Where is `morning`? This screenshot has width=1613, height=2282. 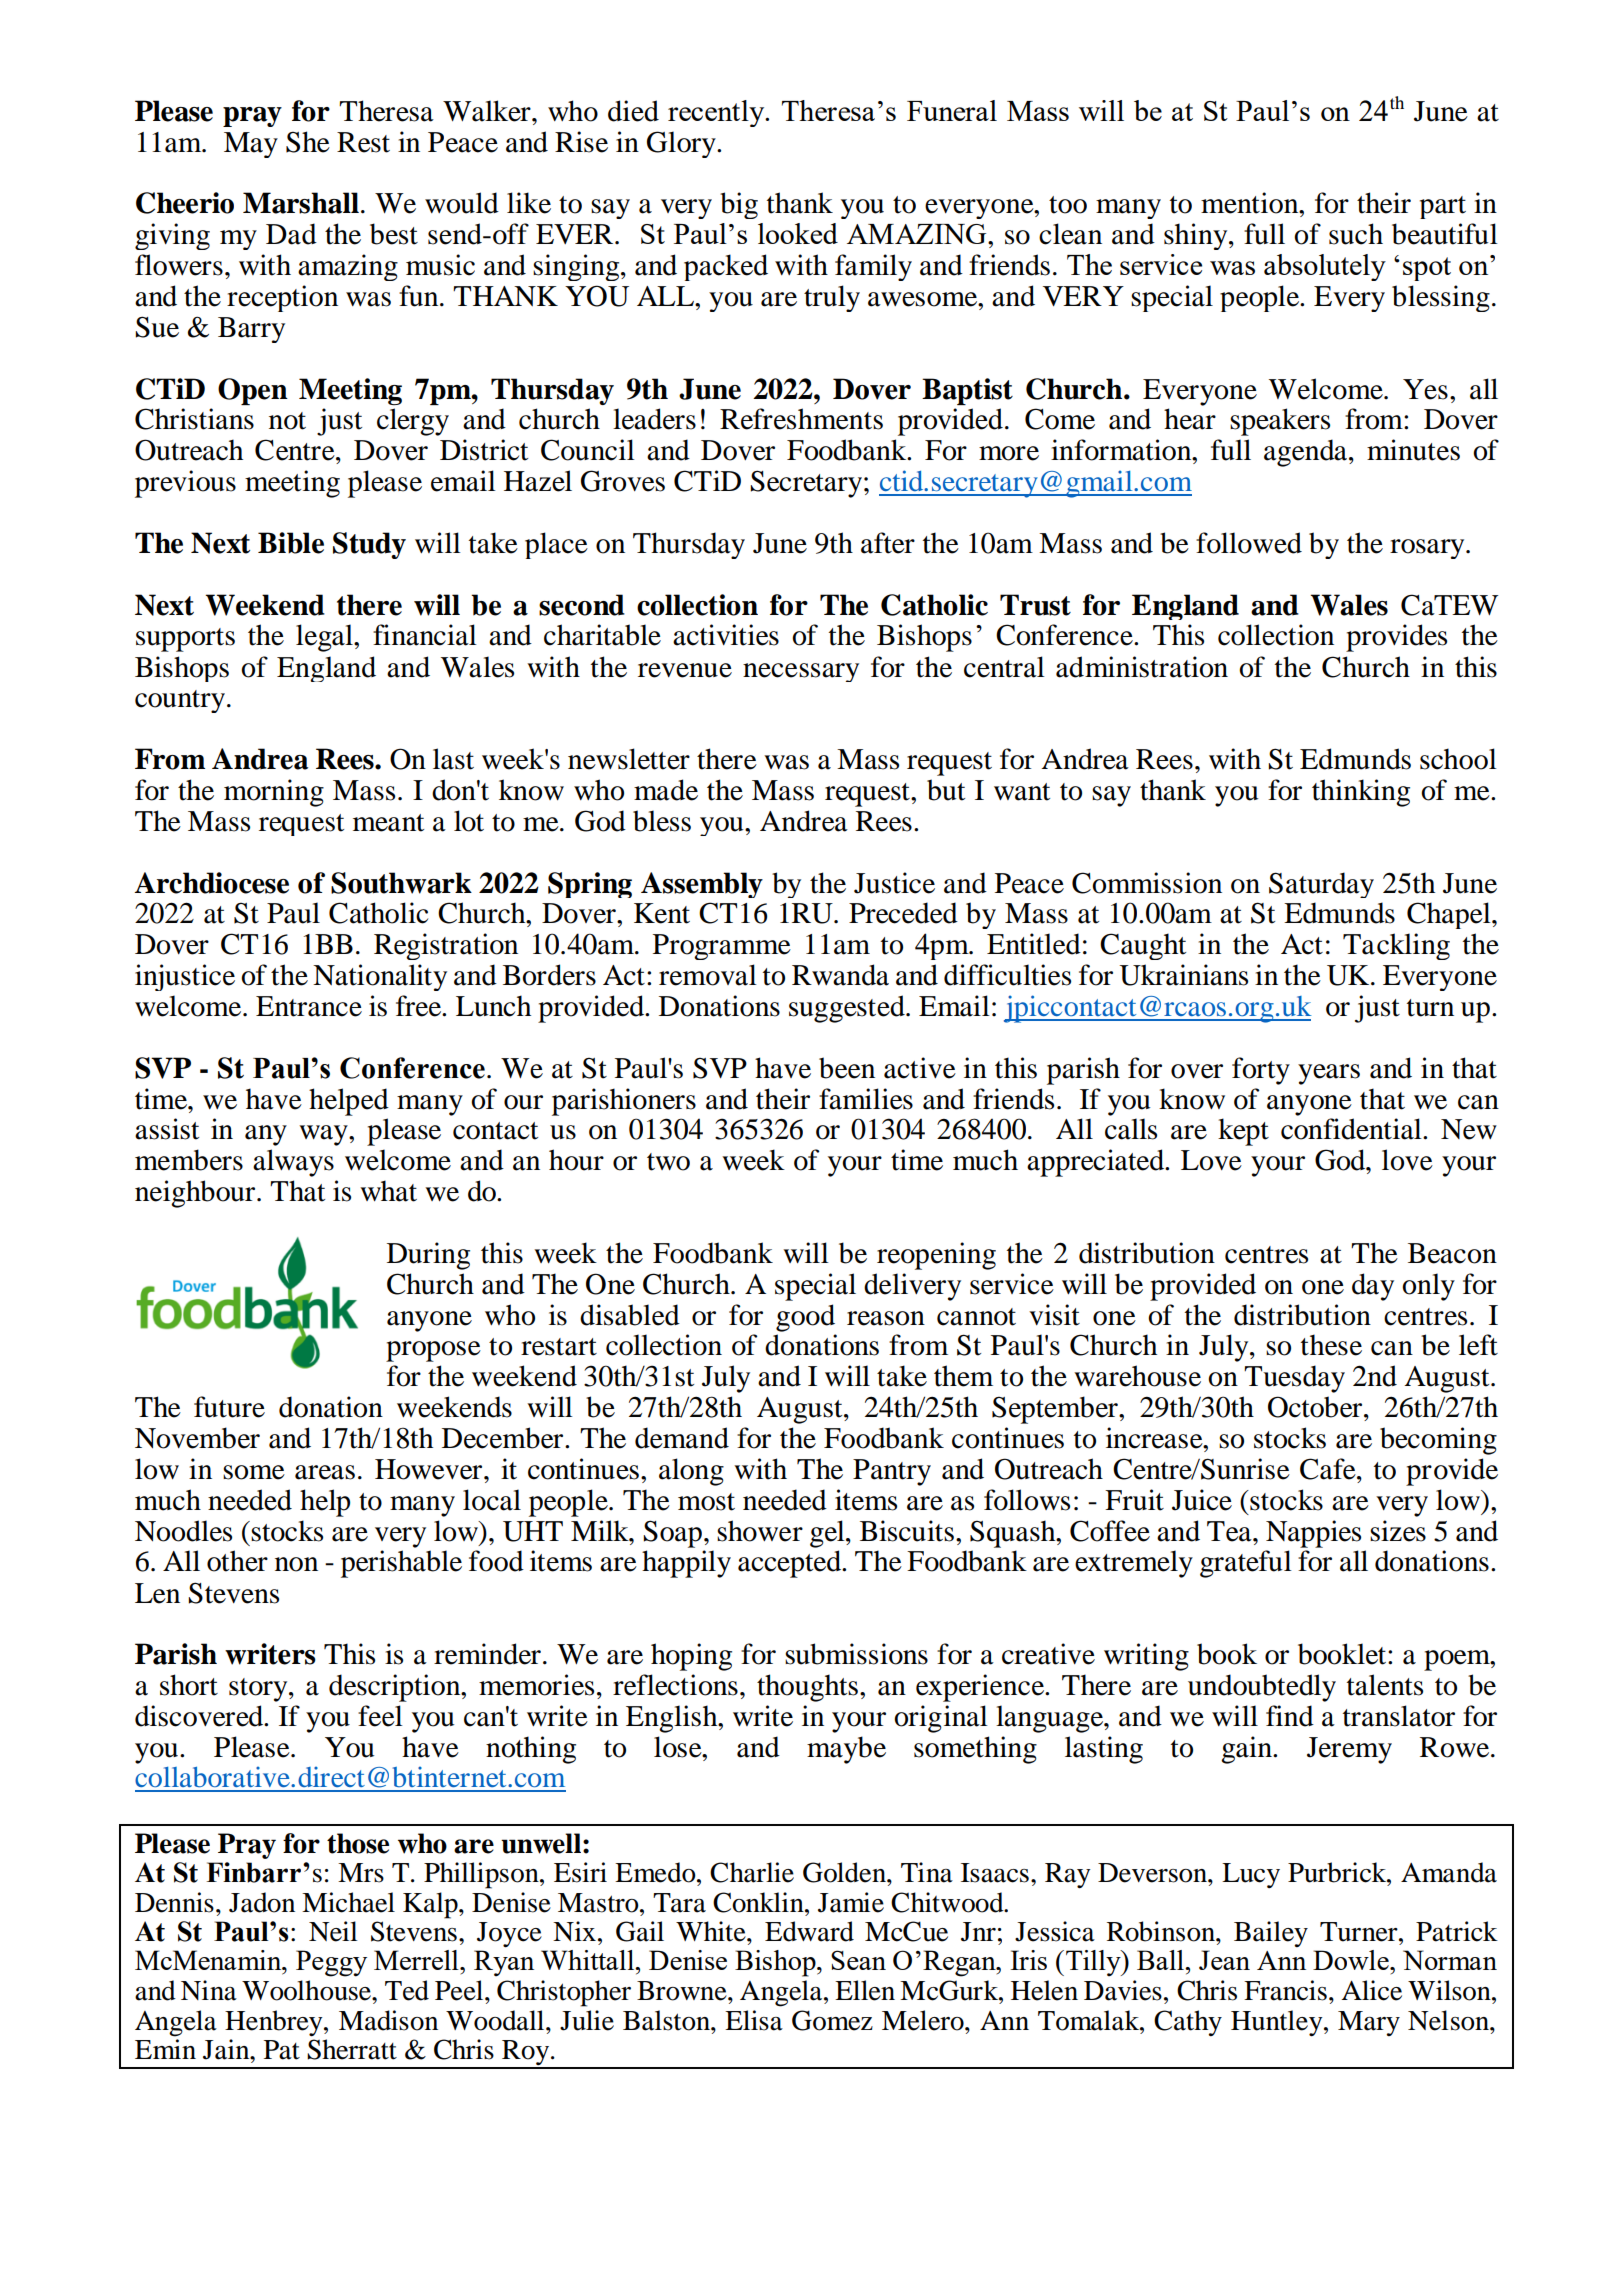 morning is located at coordinates (274, 793).
